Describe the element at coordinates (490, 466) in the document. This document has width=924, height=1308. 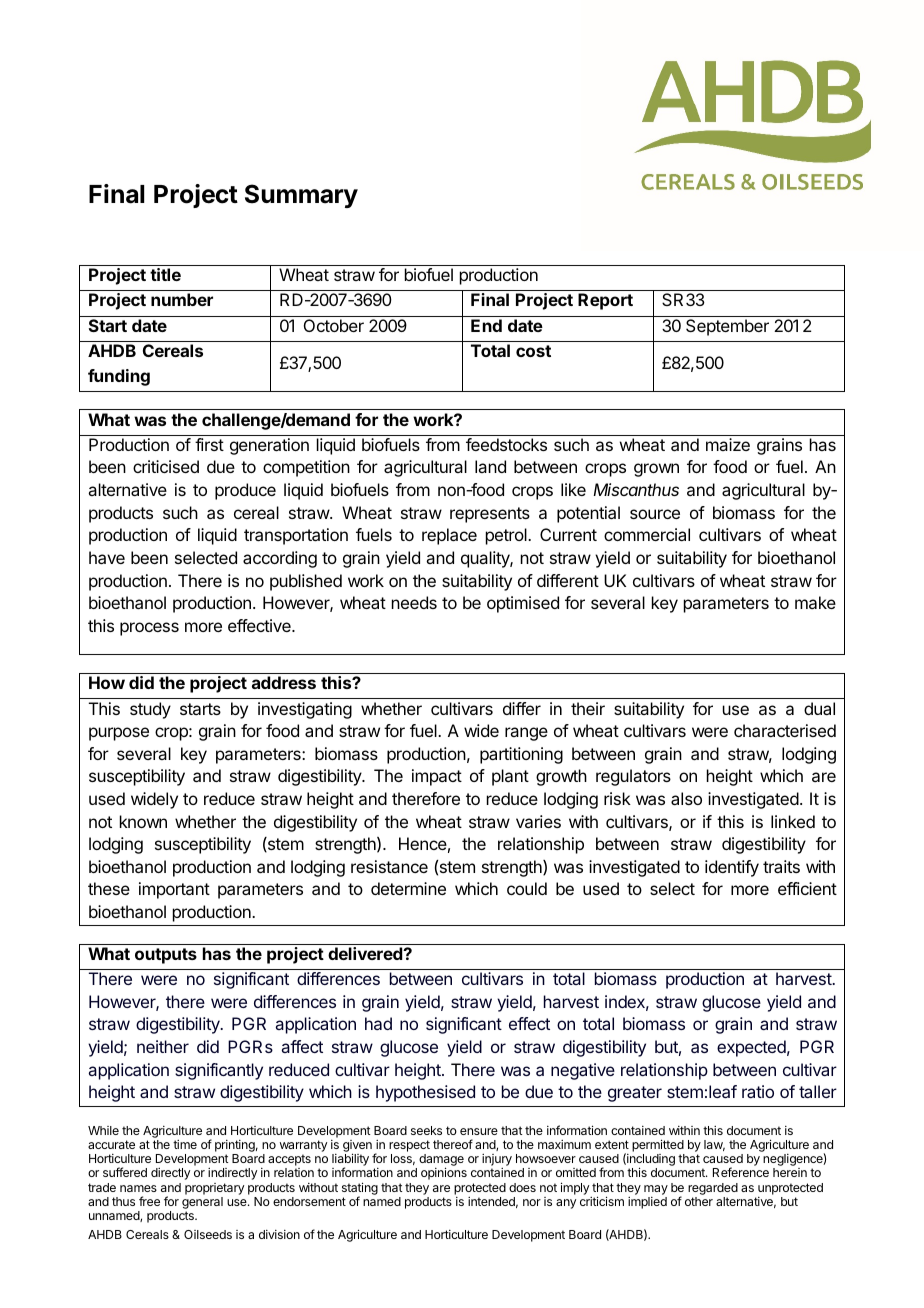
I see `land` at that location.
